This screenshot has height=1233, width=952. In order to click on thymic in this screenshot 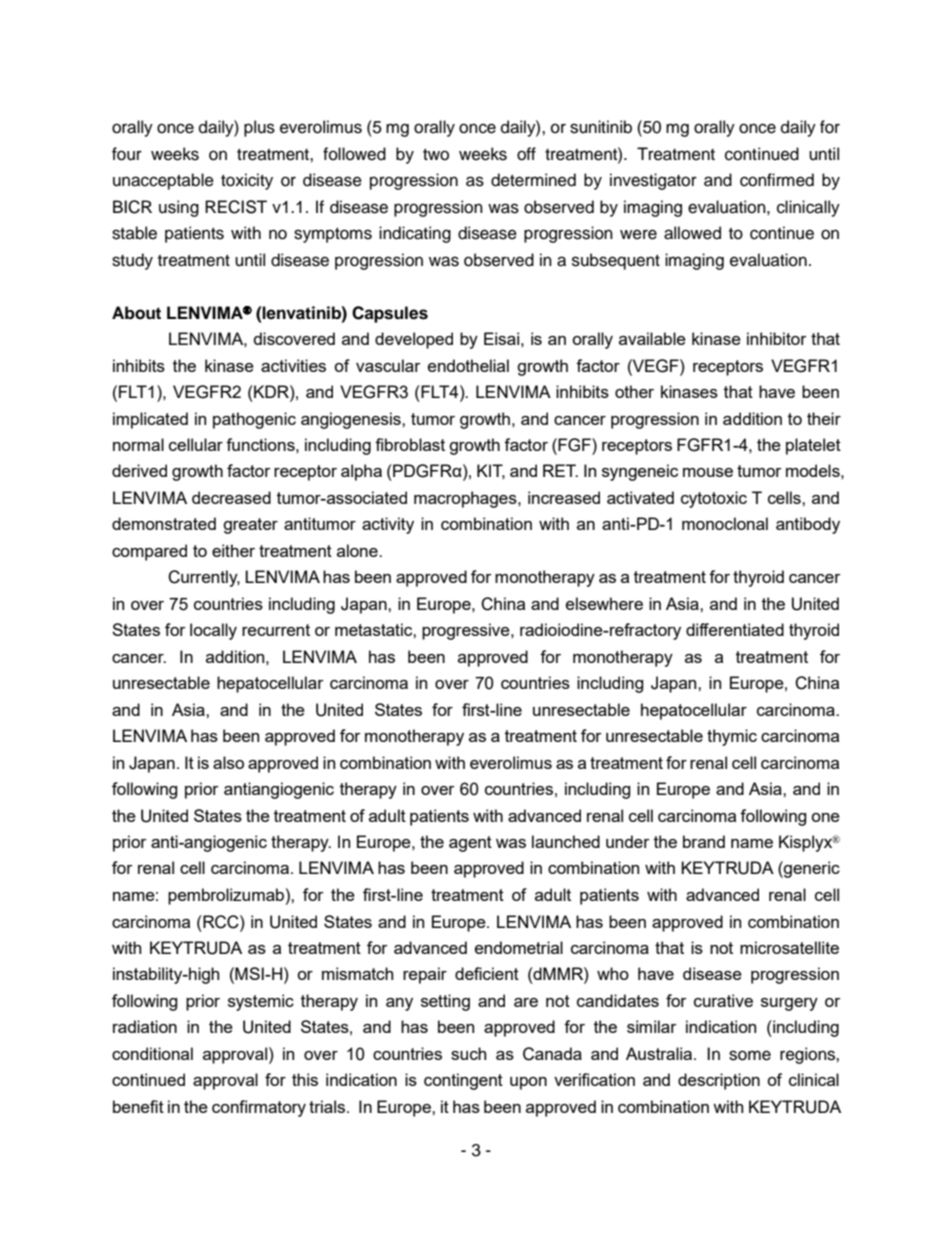, I will do `click(732, 737)`.
